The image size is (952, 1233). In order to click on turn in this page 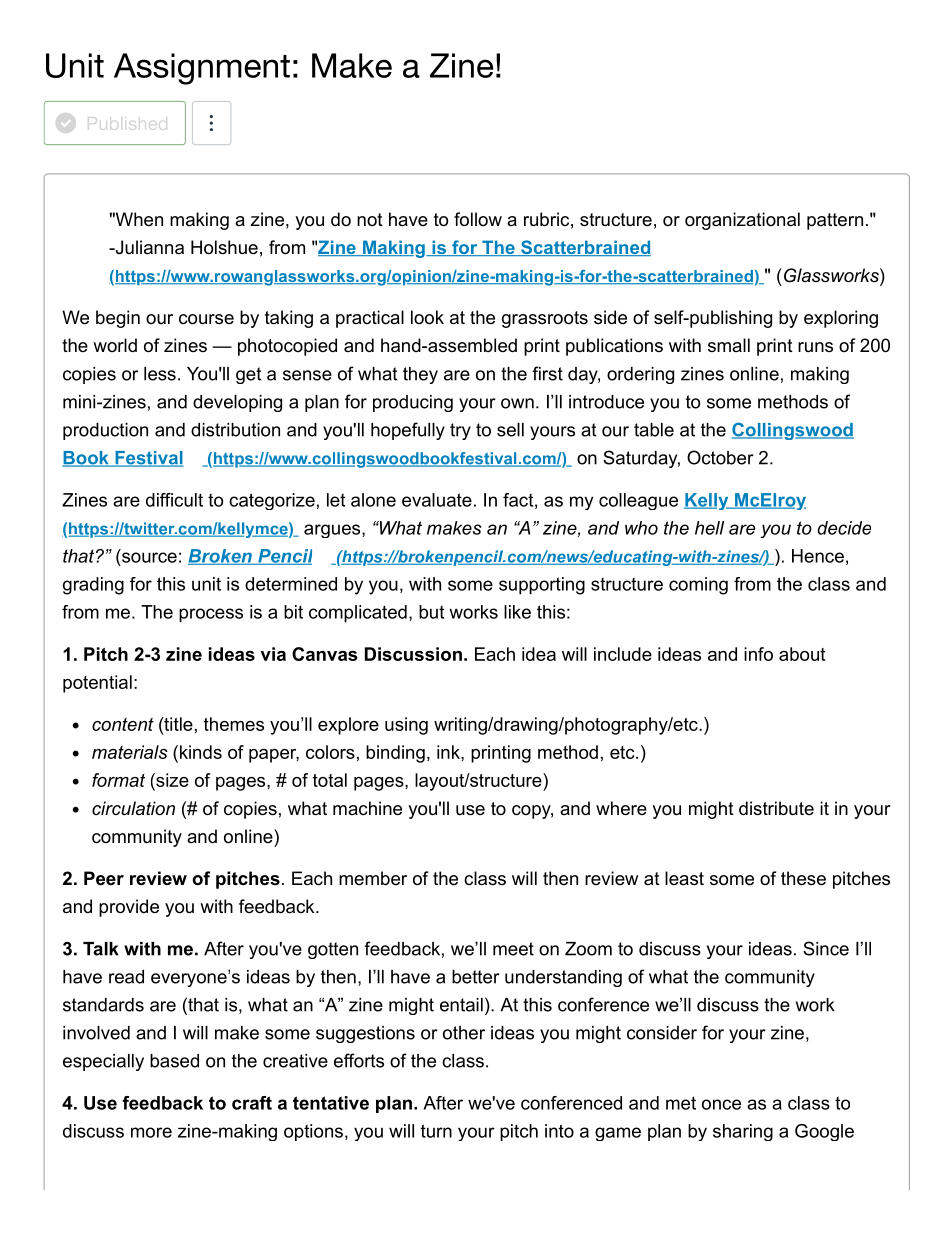, I will do `click(436, 1131)`.
